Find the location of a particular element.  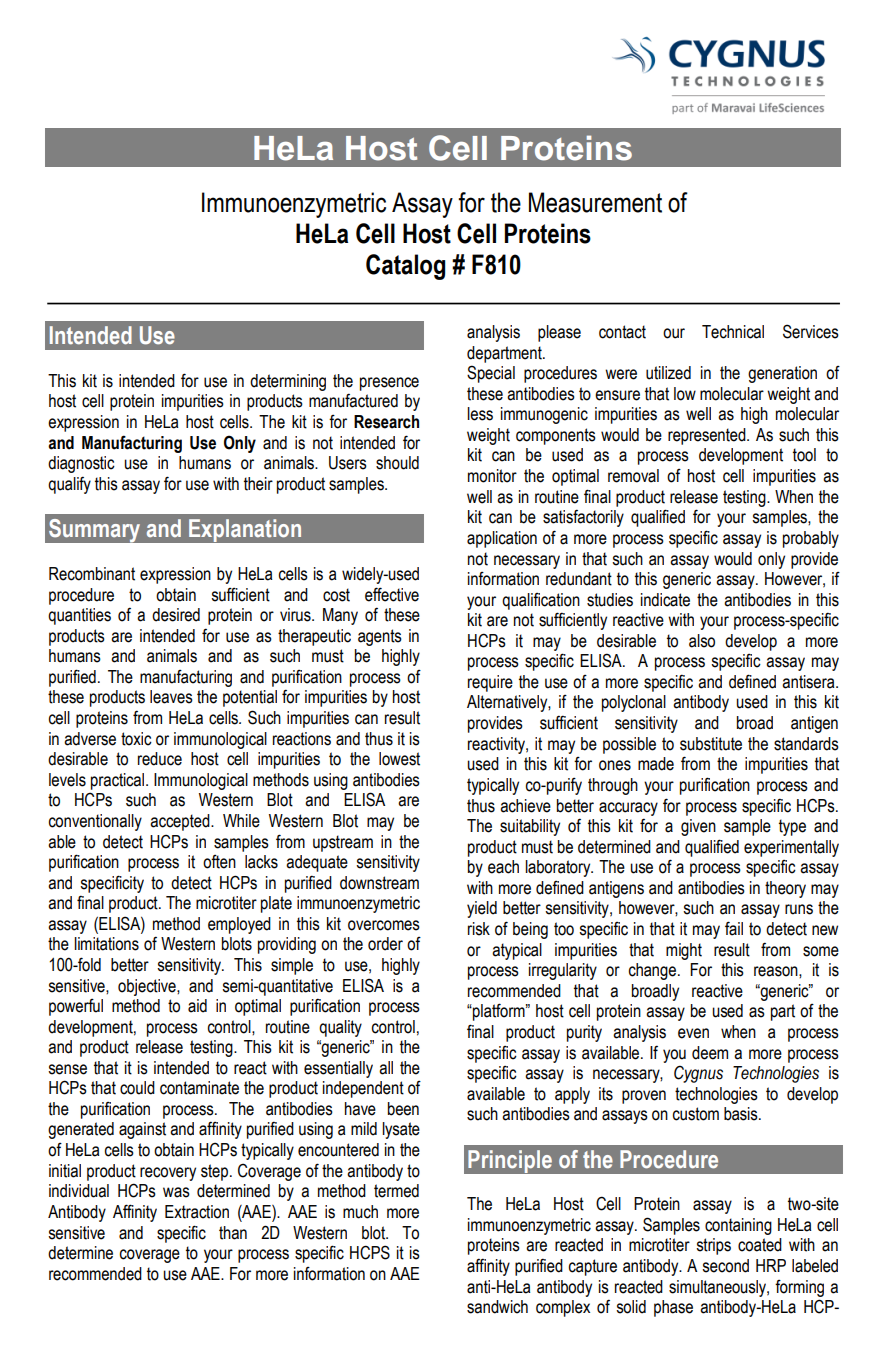

desired is located at coordinates (176, 615).
